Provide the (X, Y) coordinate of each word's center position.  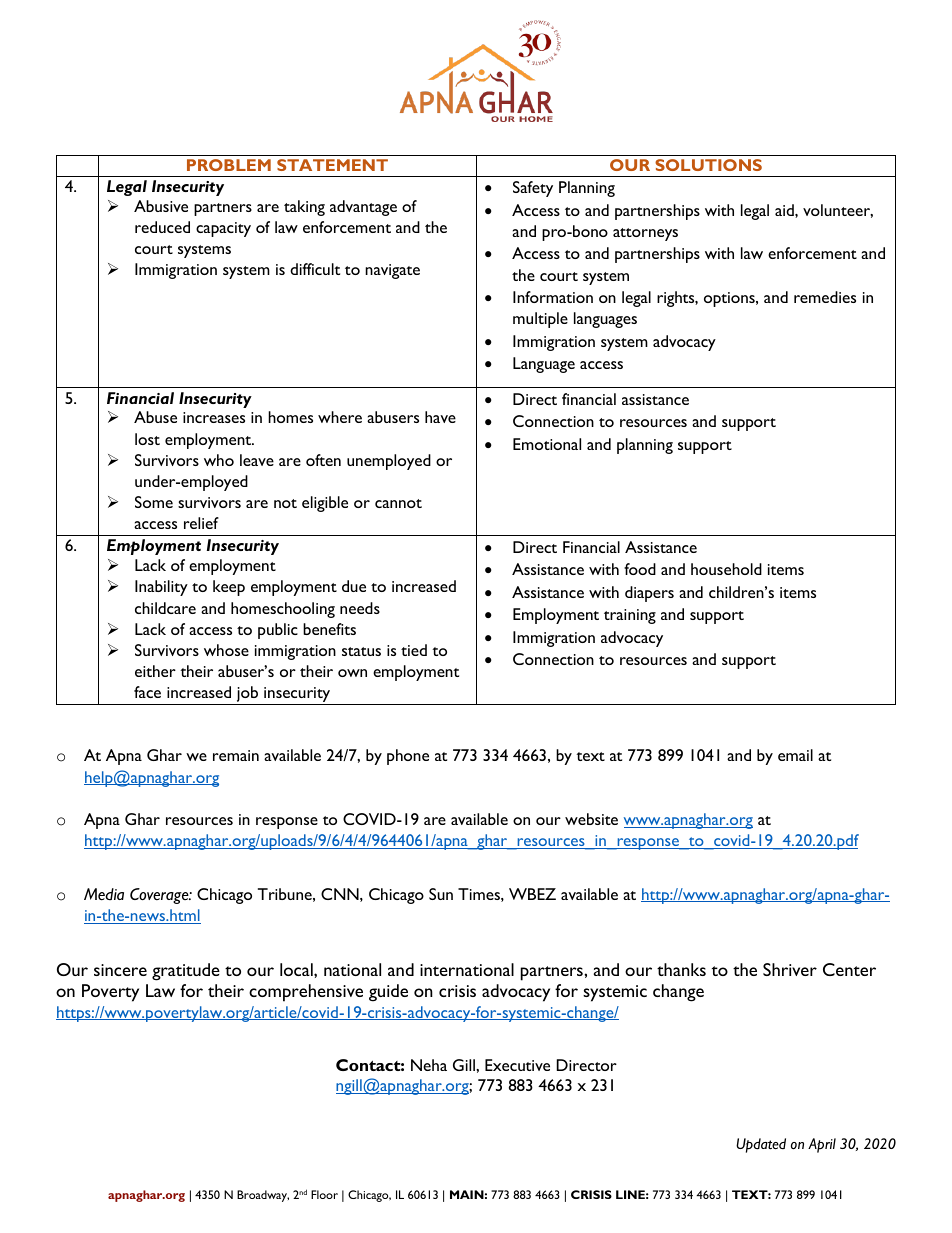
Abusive (161, 206)
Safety (533, 189)
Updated (761, 1145)
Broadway (263, 1196)
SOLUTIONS (708, 165)
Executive (517, 1065)
